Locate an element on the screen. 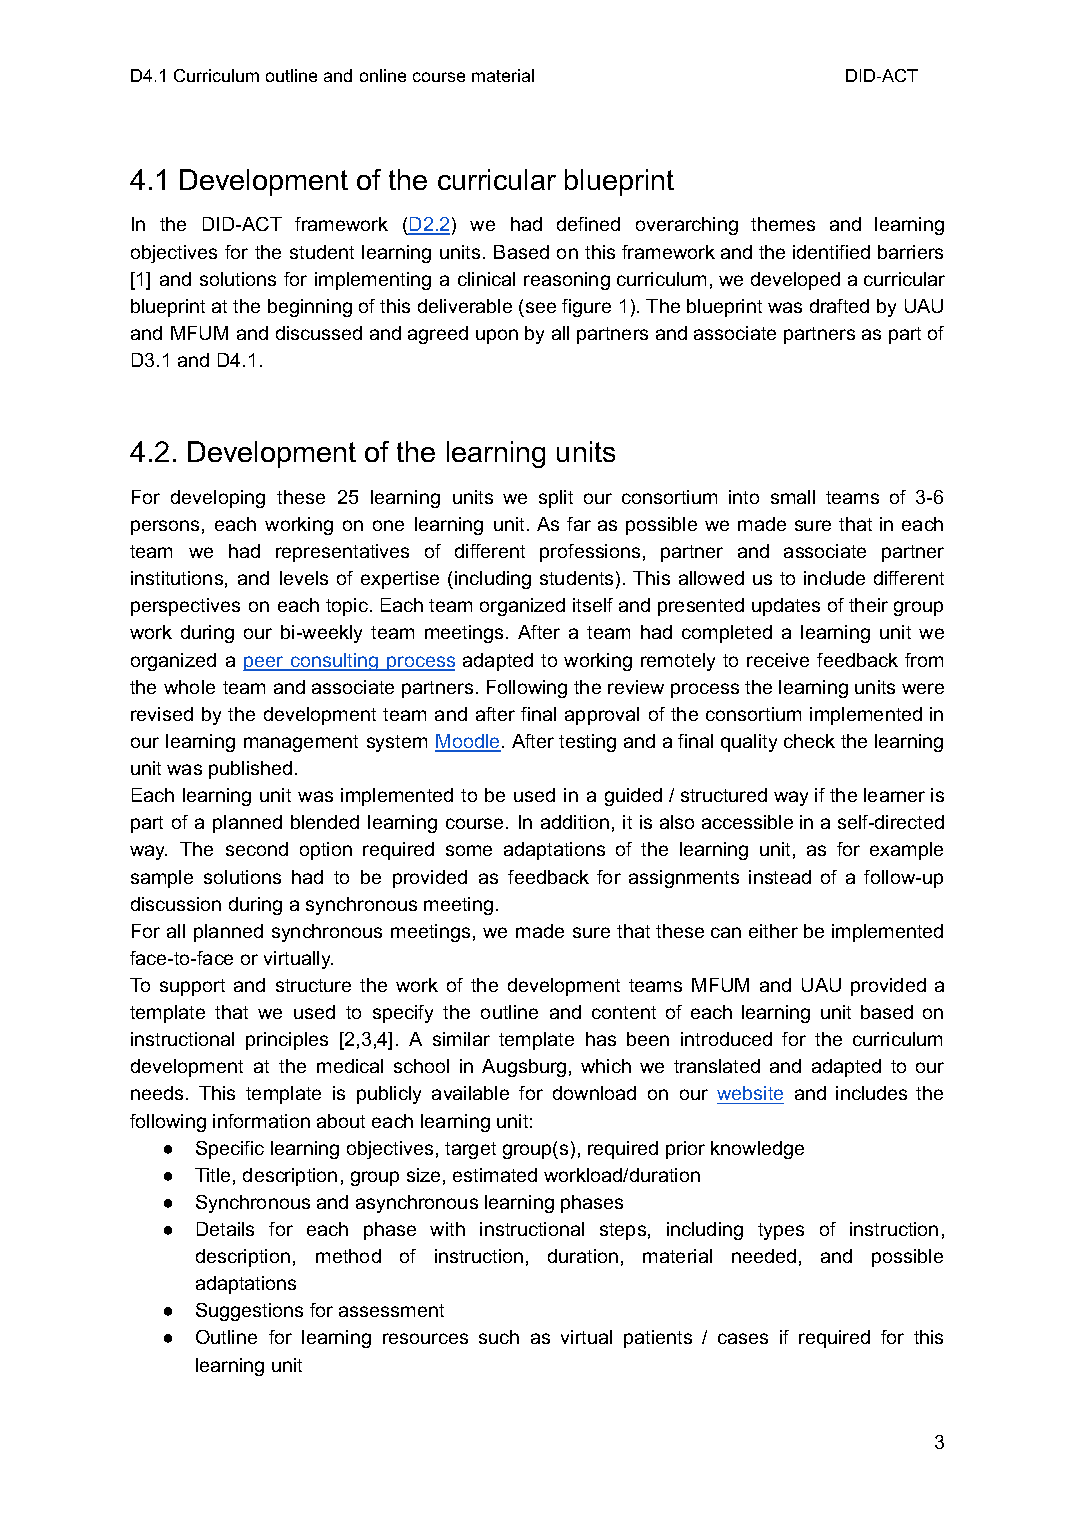 This screenshot has width=1077, height=1522. peer is located at coordinates (264, 663).
